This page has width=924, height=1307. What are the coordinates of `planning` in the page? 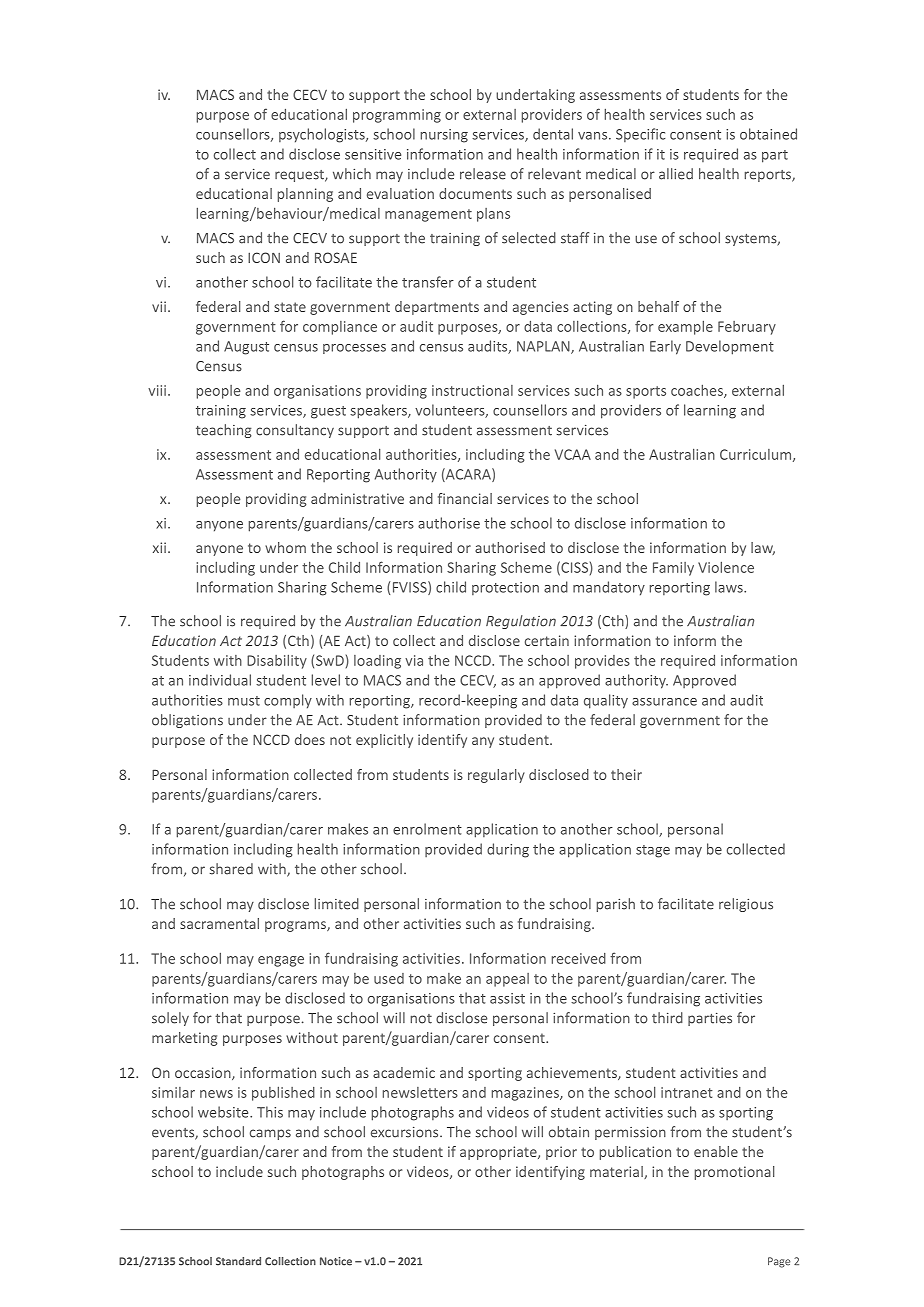 It's located at (305, 195).
